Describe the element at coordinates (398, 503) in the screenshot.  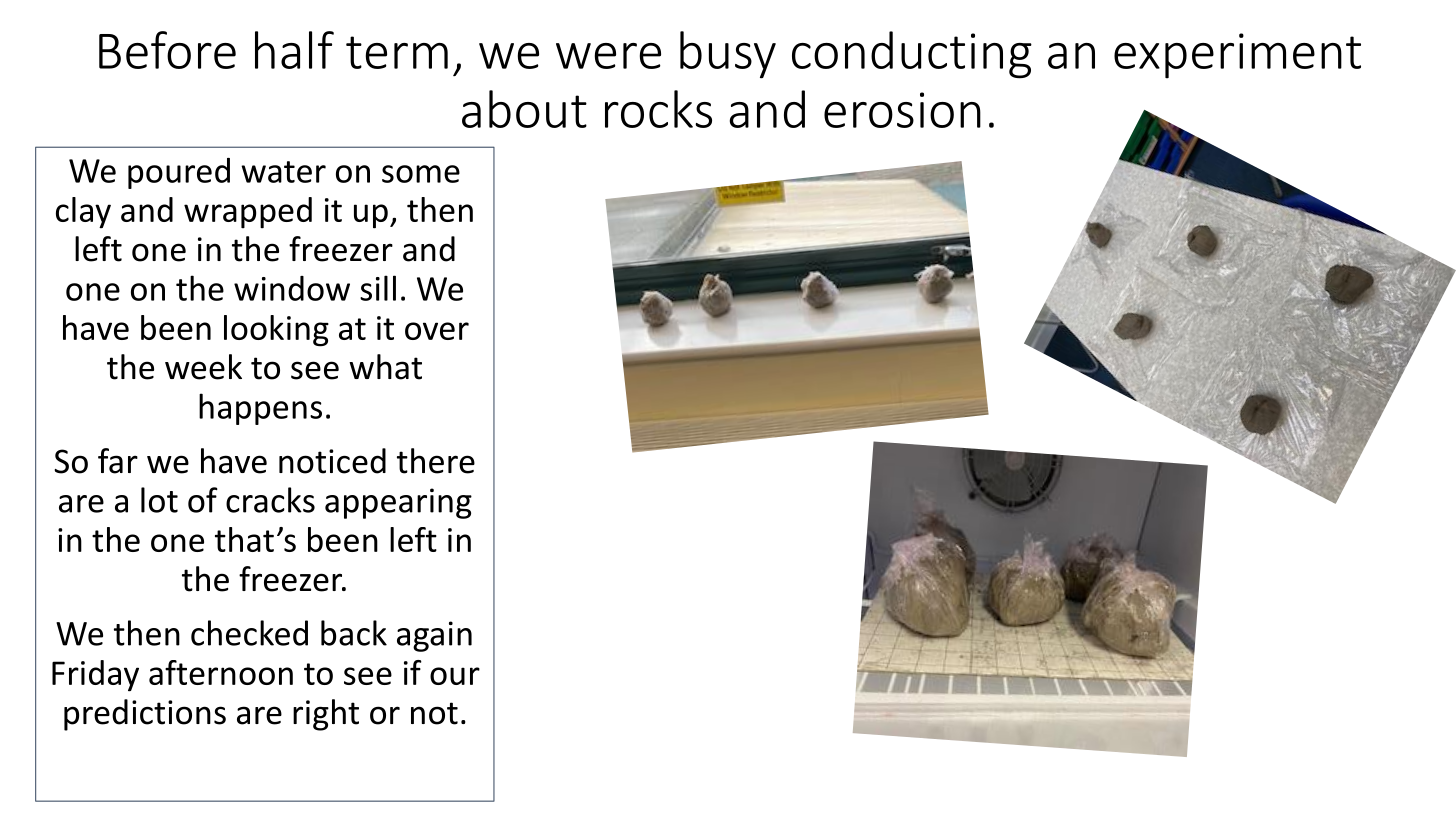
I see `appearing` at that location.
